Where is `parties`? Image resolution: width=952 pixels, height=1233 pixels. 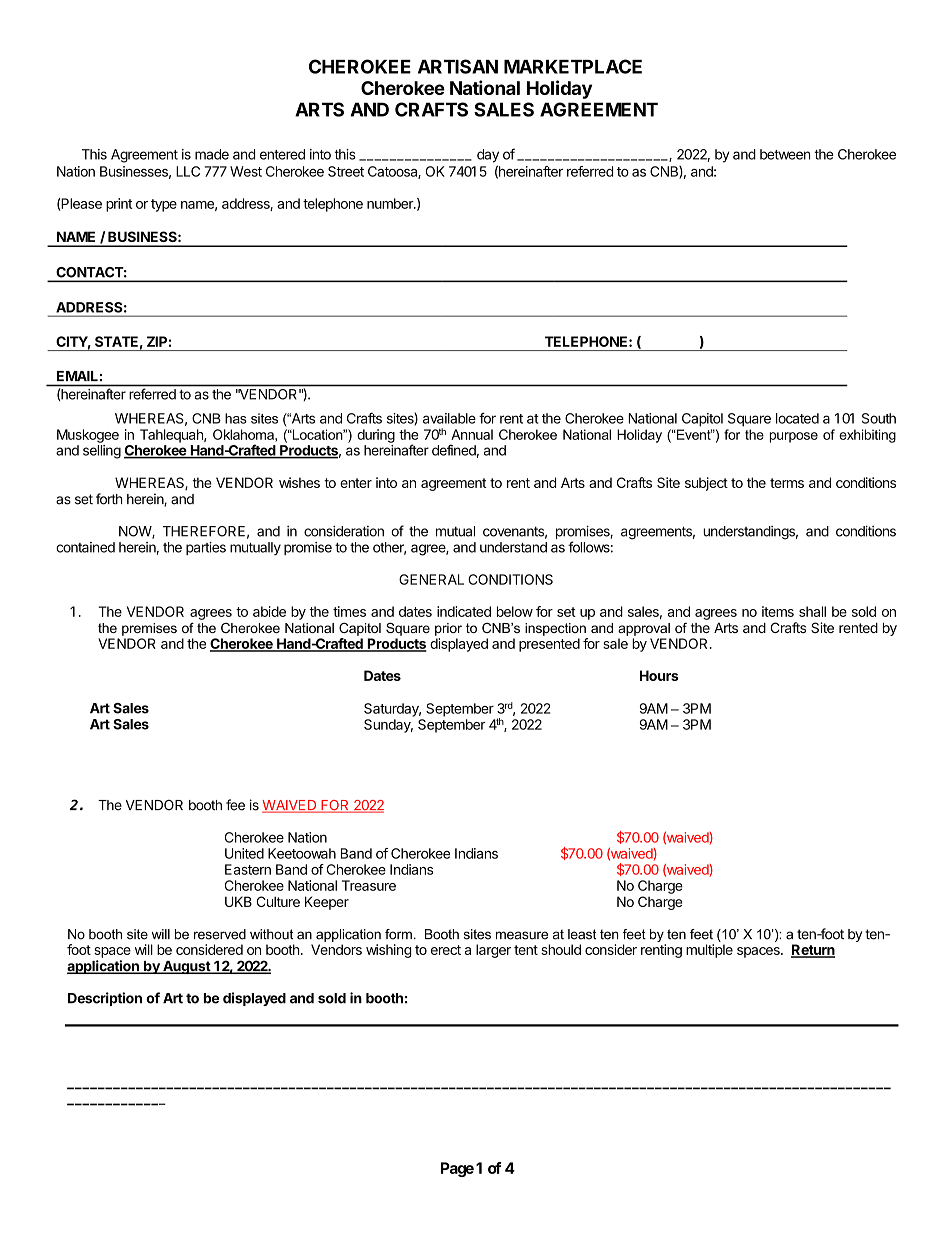
parties is located at coordinates (206, 548).
